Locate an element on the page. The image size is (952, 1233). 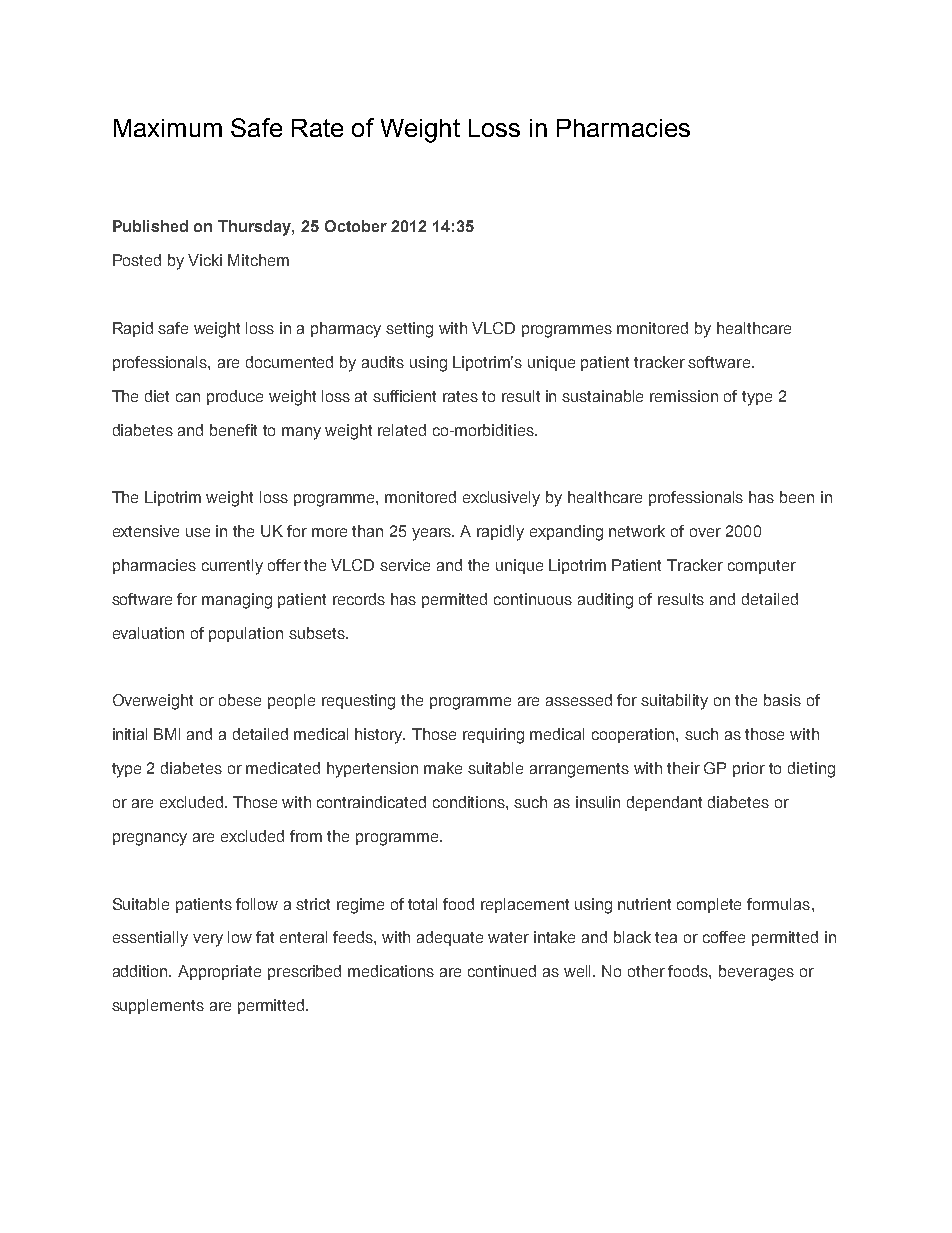
beverages is located at coordinates (756, 973).
